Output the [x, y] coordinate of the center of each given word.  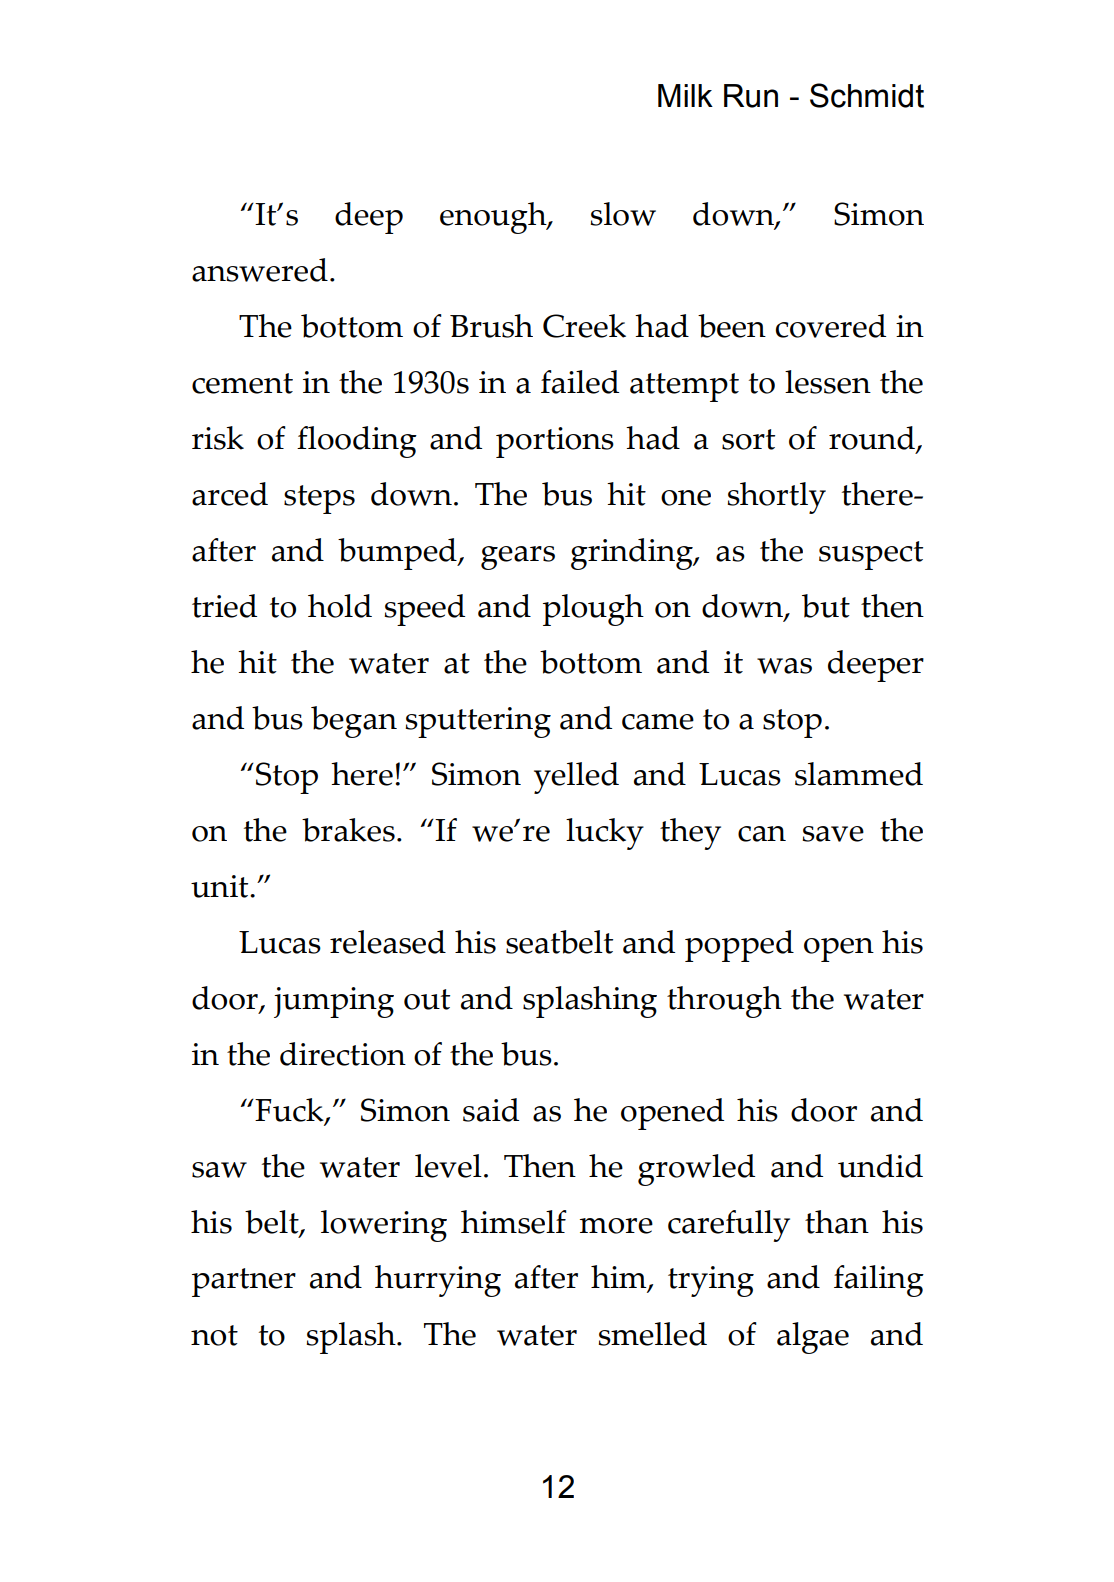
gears [518, 558]
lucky [605, 834]
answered [260, 270]
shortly [776, 498]
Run [751, 96]
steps [319, 499]
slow [623, 214]
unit [221, 886]
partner [244, 1282]
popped [739, 946]
